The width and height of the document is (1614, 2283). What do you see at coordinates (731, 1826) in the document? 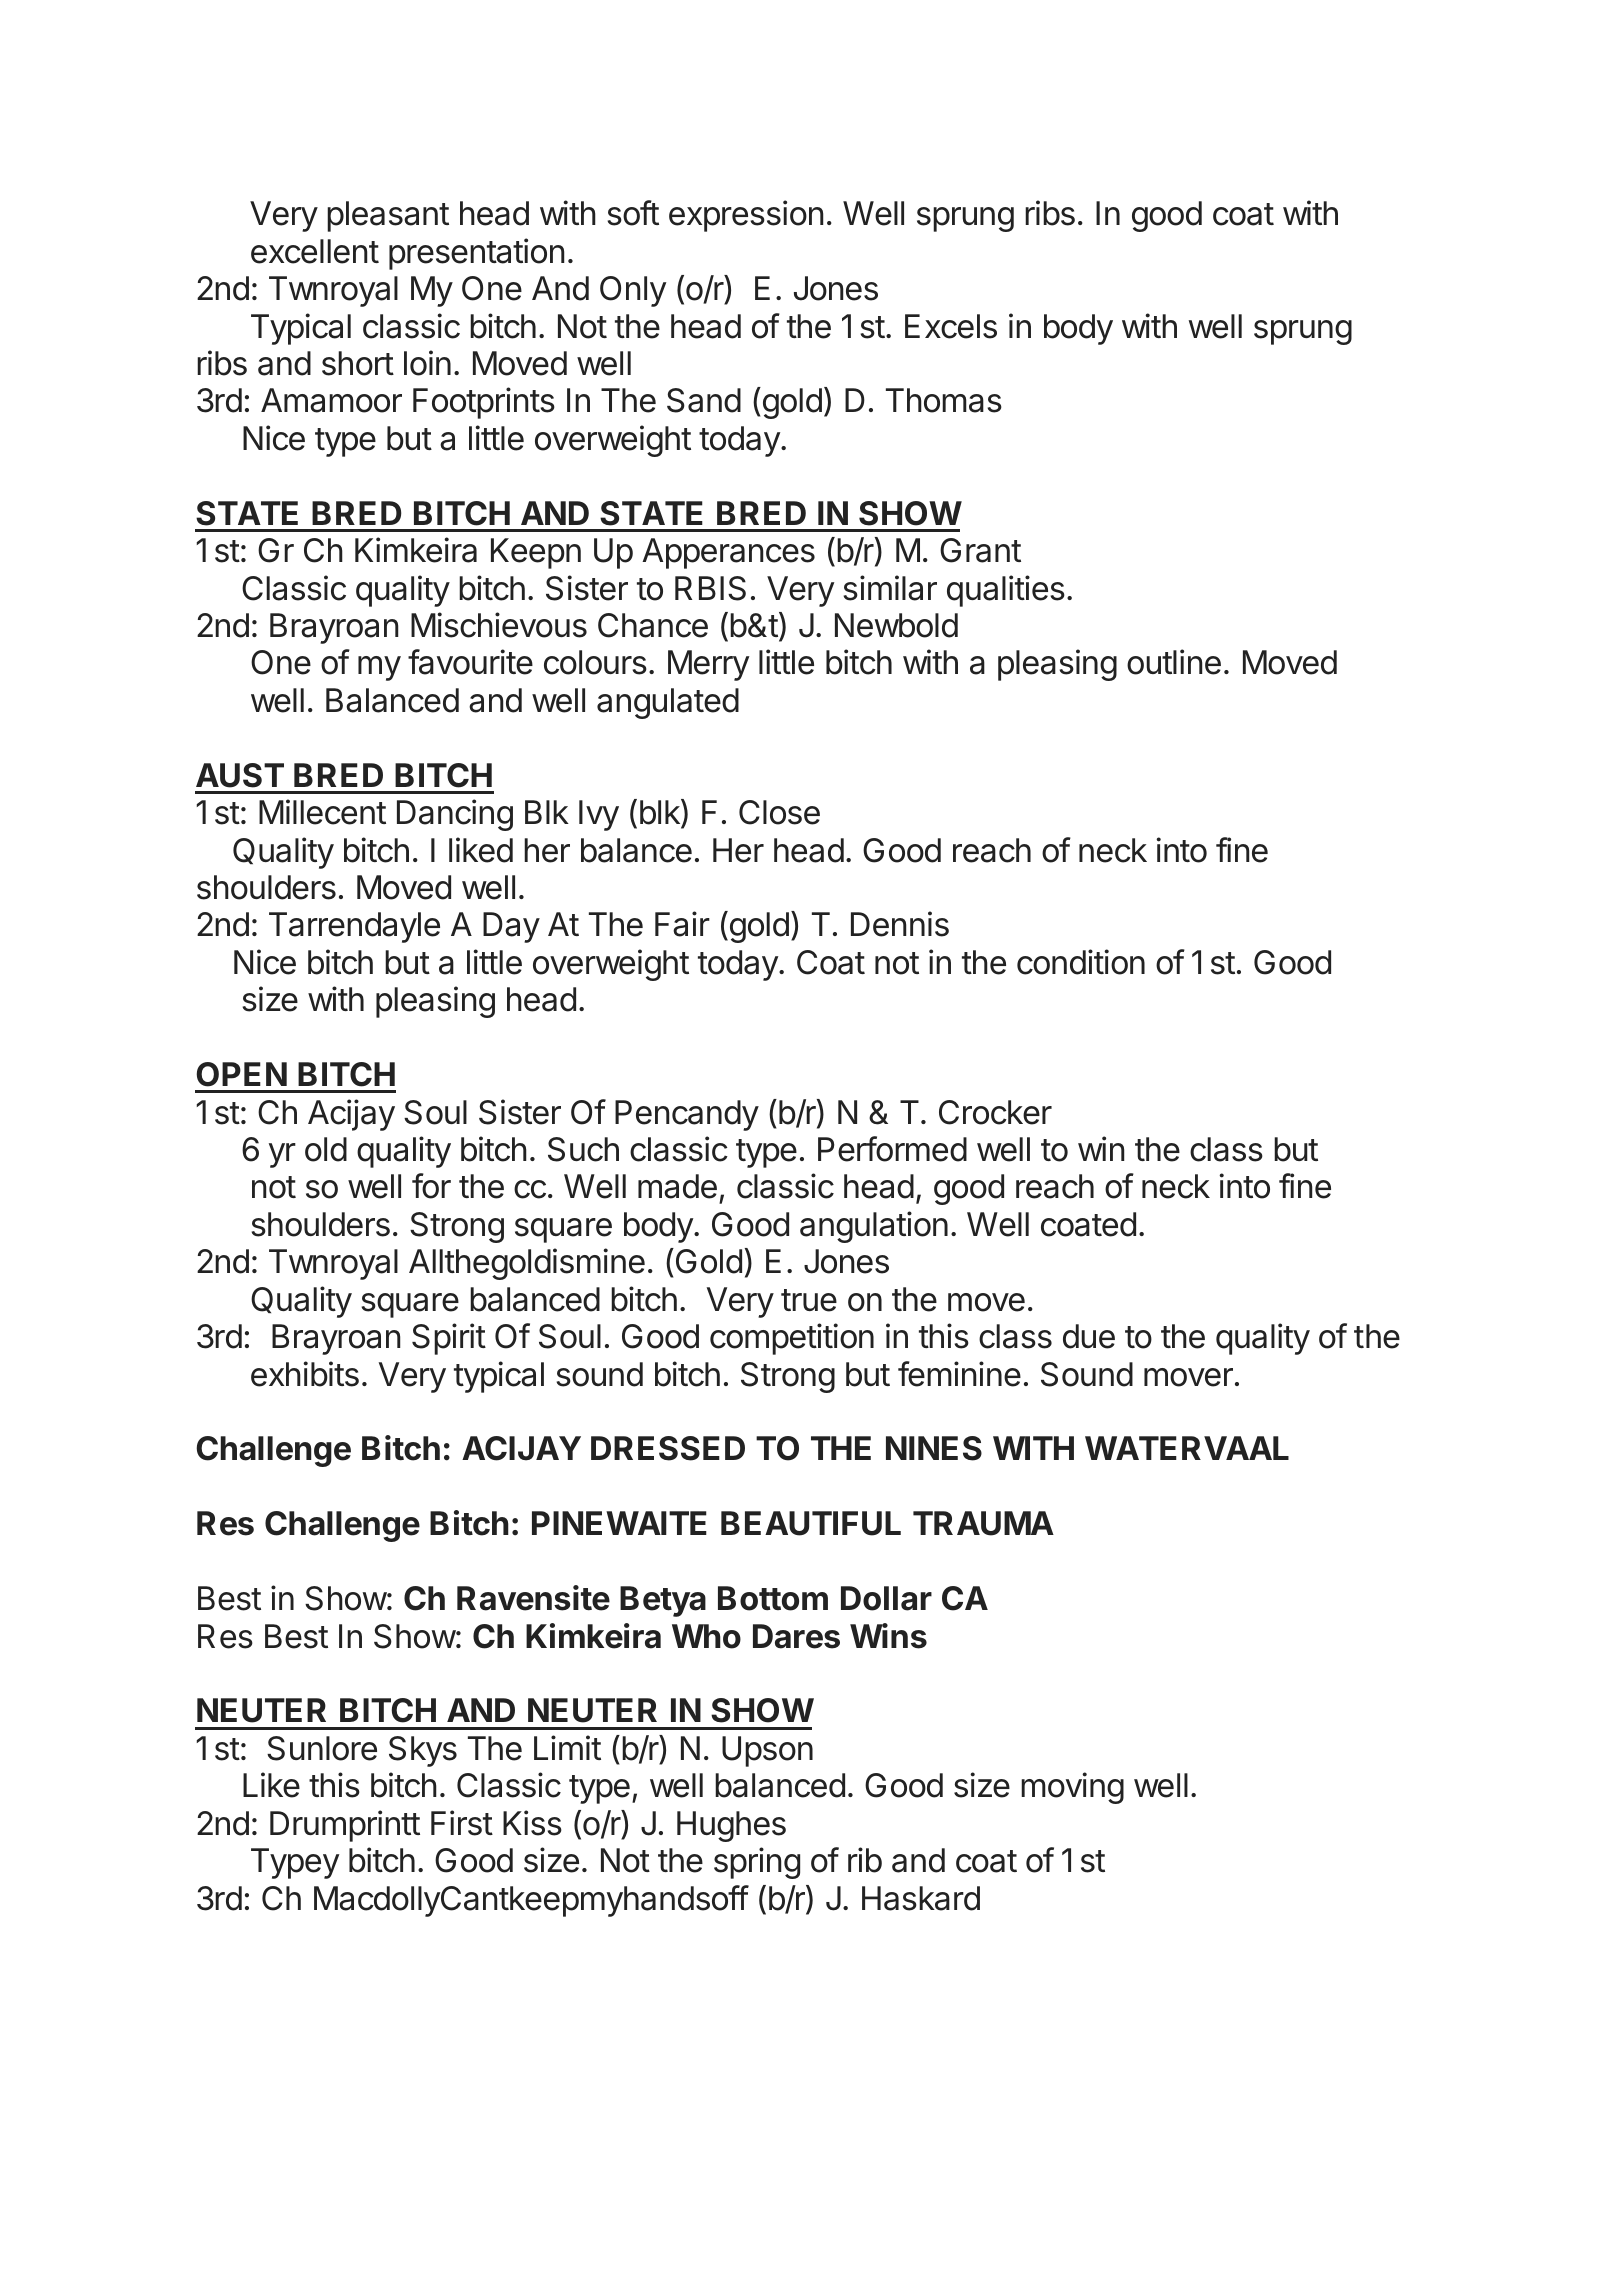
I see `Hughes` at bounding box center [731, 1826].
